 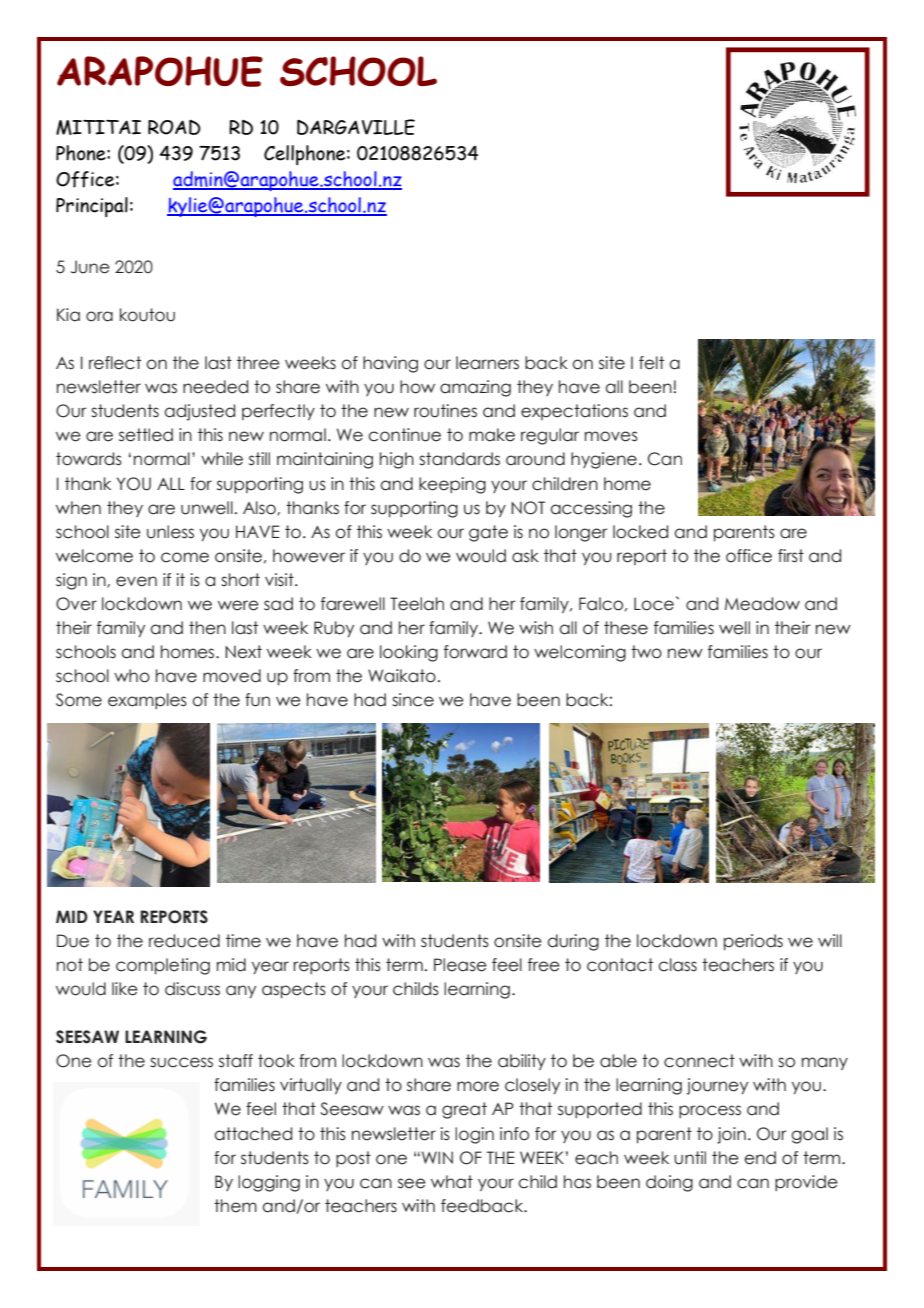 What do you see at coordinates (170, 532) in the image?
I see `unless` at bounding box center [170, 532].
